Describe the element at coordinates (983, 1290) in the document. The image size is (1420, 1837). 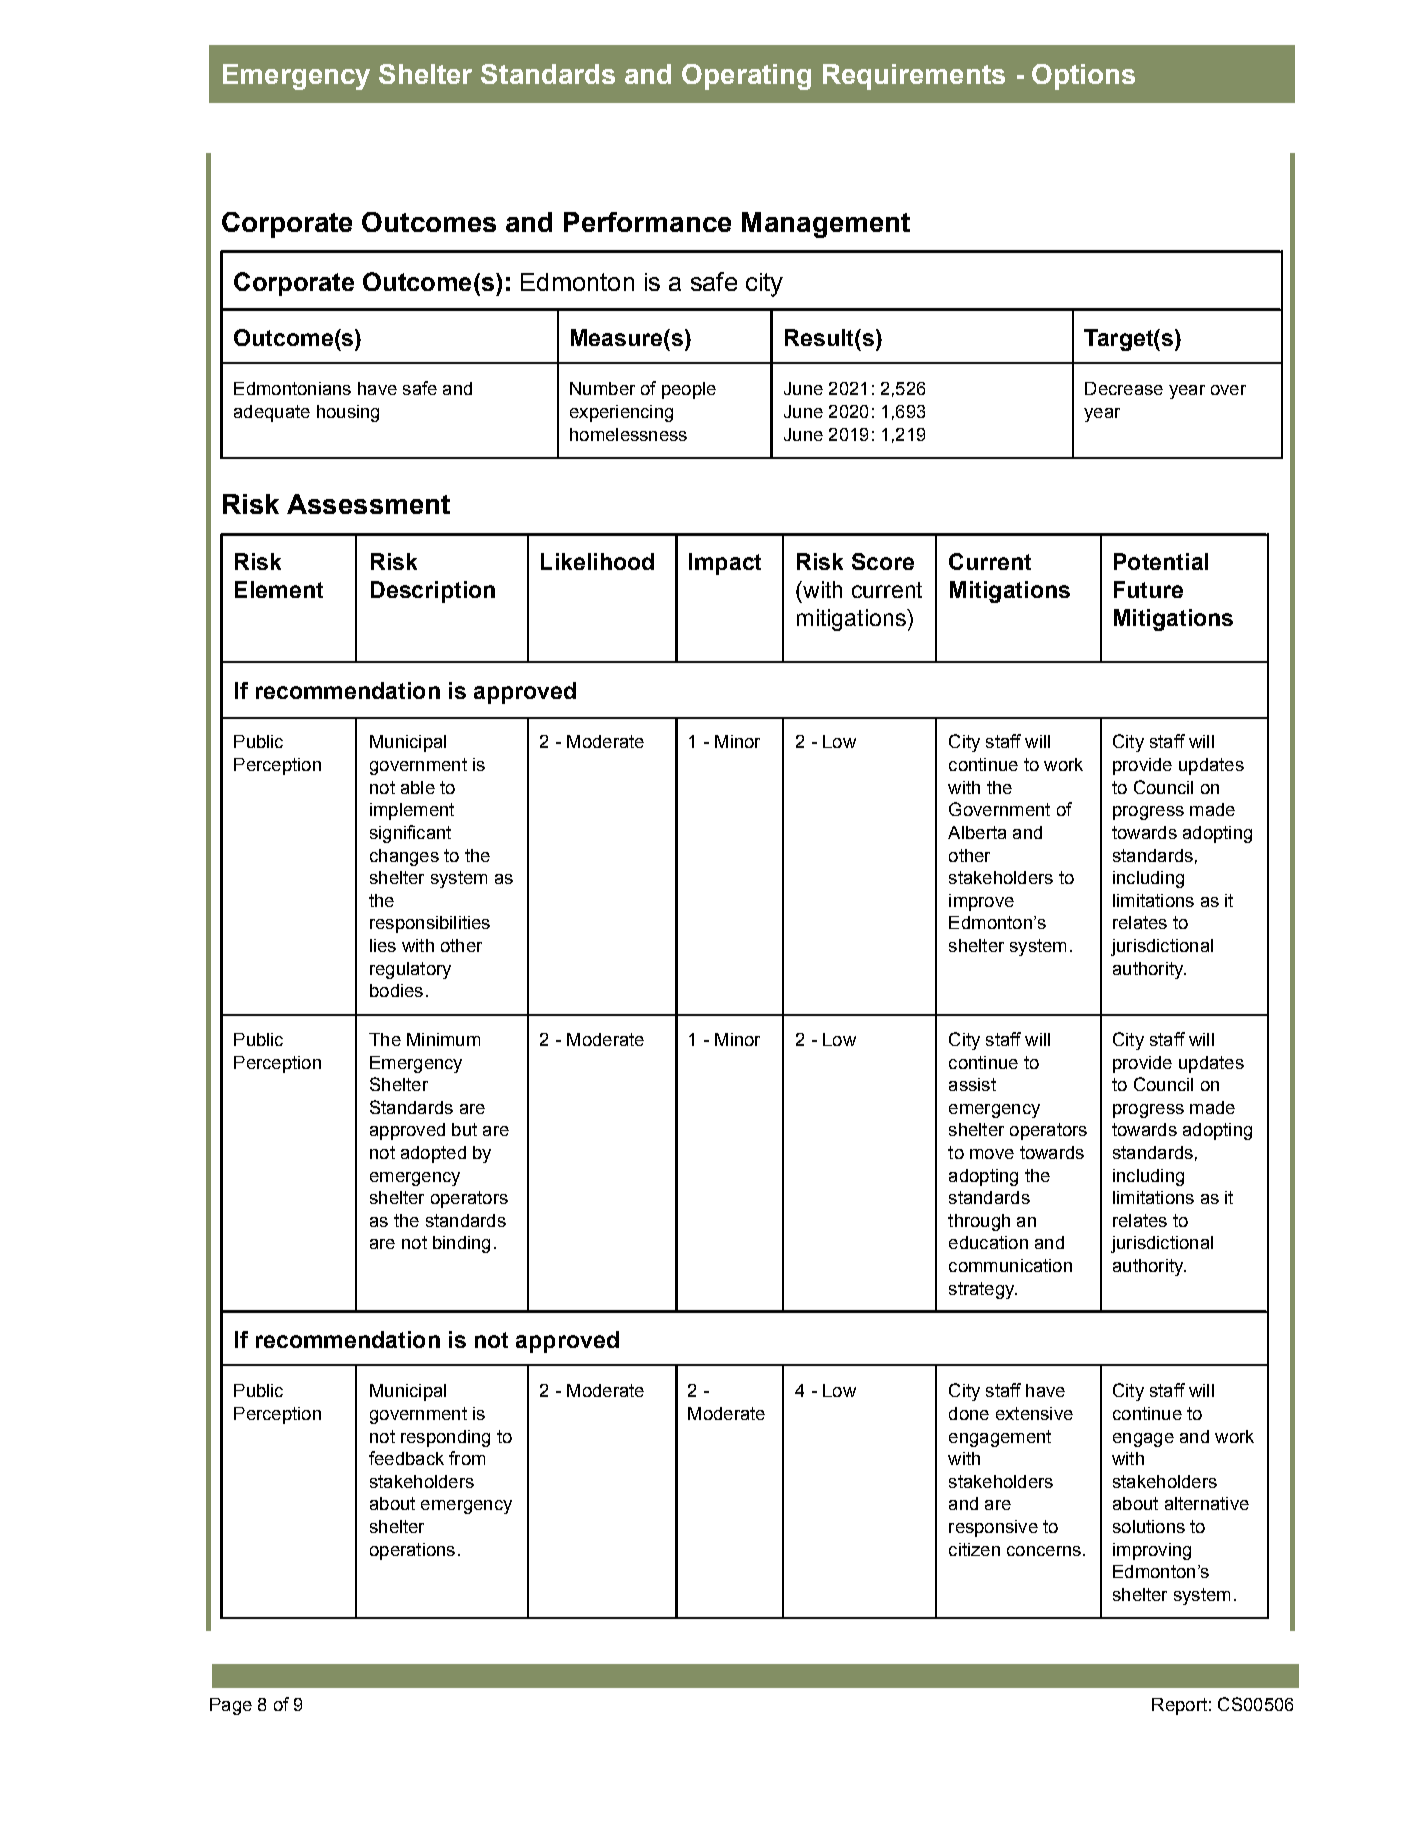
I see `strategy` at that location.
